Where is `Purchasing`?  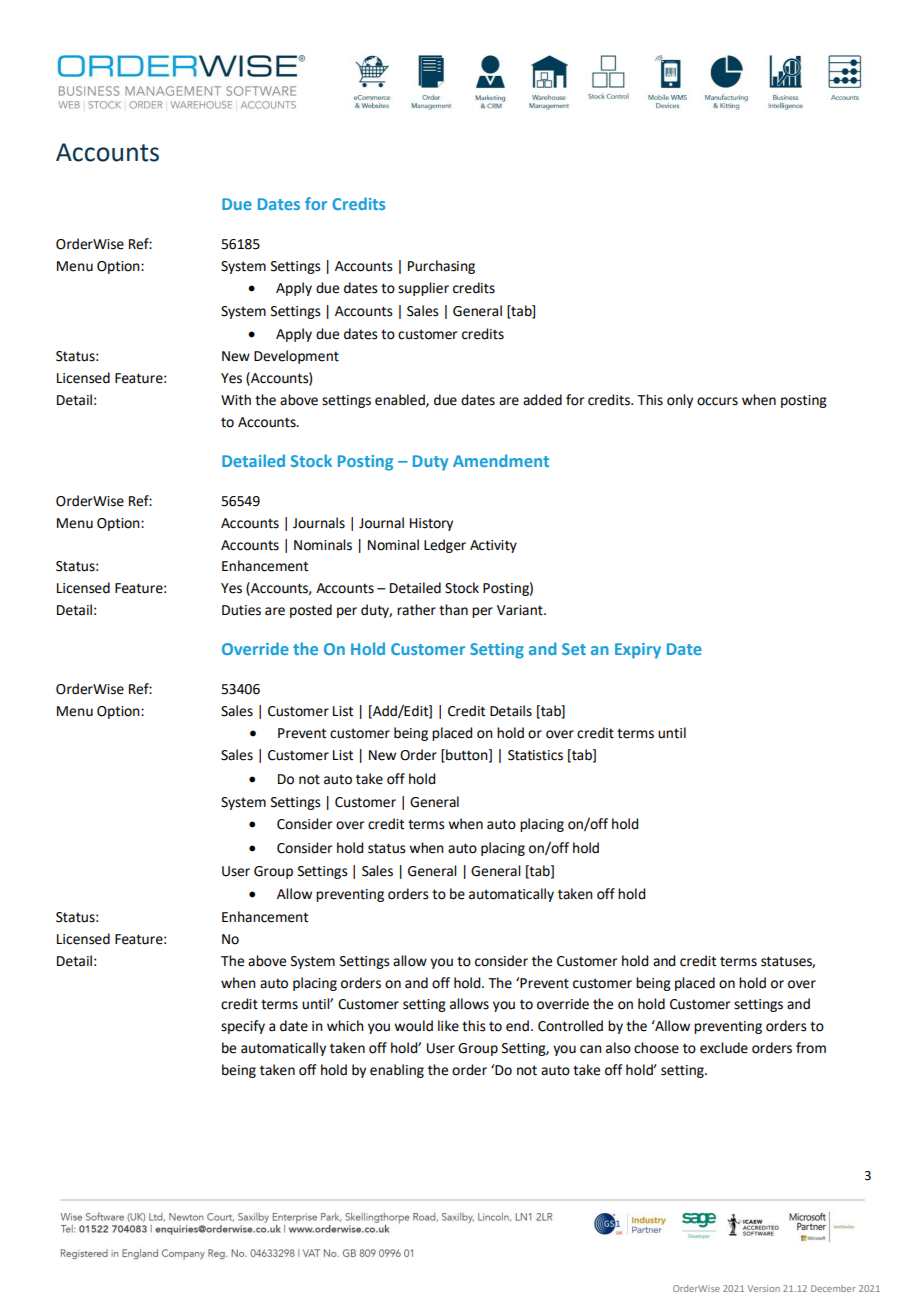 Purchasing is located at coordinates (441, 267).
